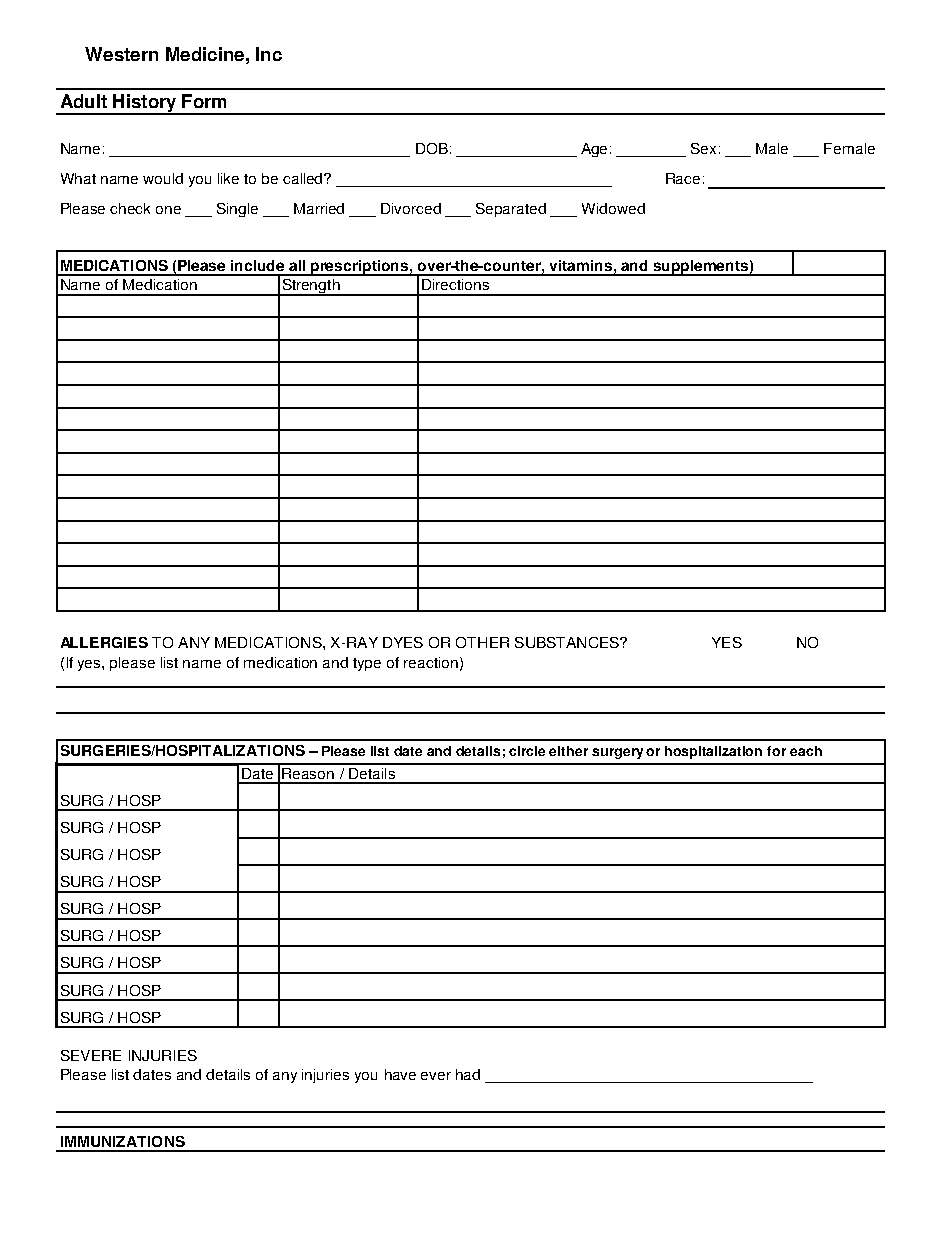 This page has width=952, height=1233. I want to click on ALLERGIES, so click(104, 642).
